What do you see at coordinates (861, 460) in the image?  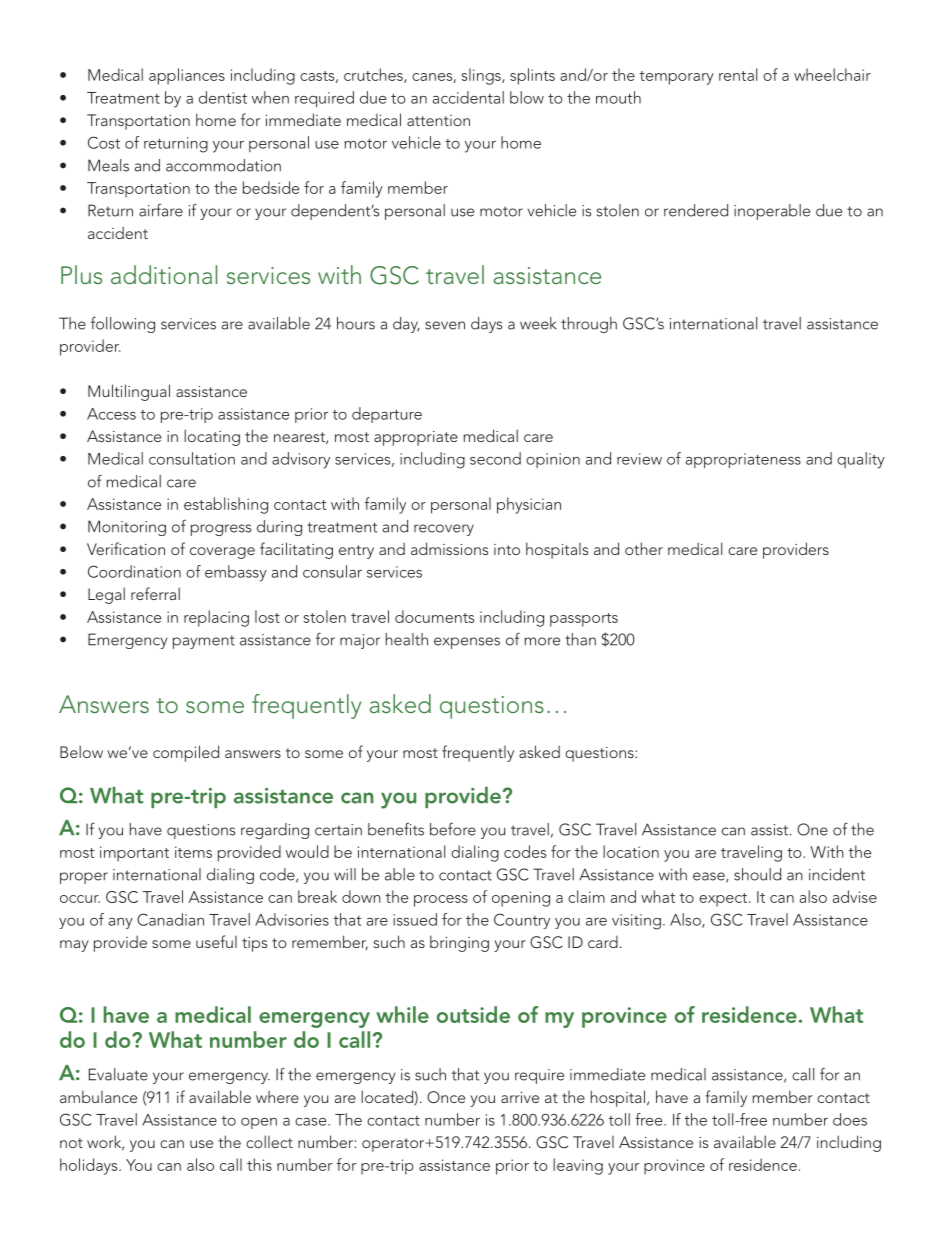 I see `quality` at bounding box center [861, 460].
